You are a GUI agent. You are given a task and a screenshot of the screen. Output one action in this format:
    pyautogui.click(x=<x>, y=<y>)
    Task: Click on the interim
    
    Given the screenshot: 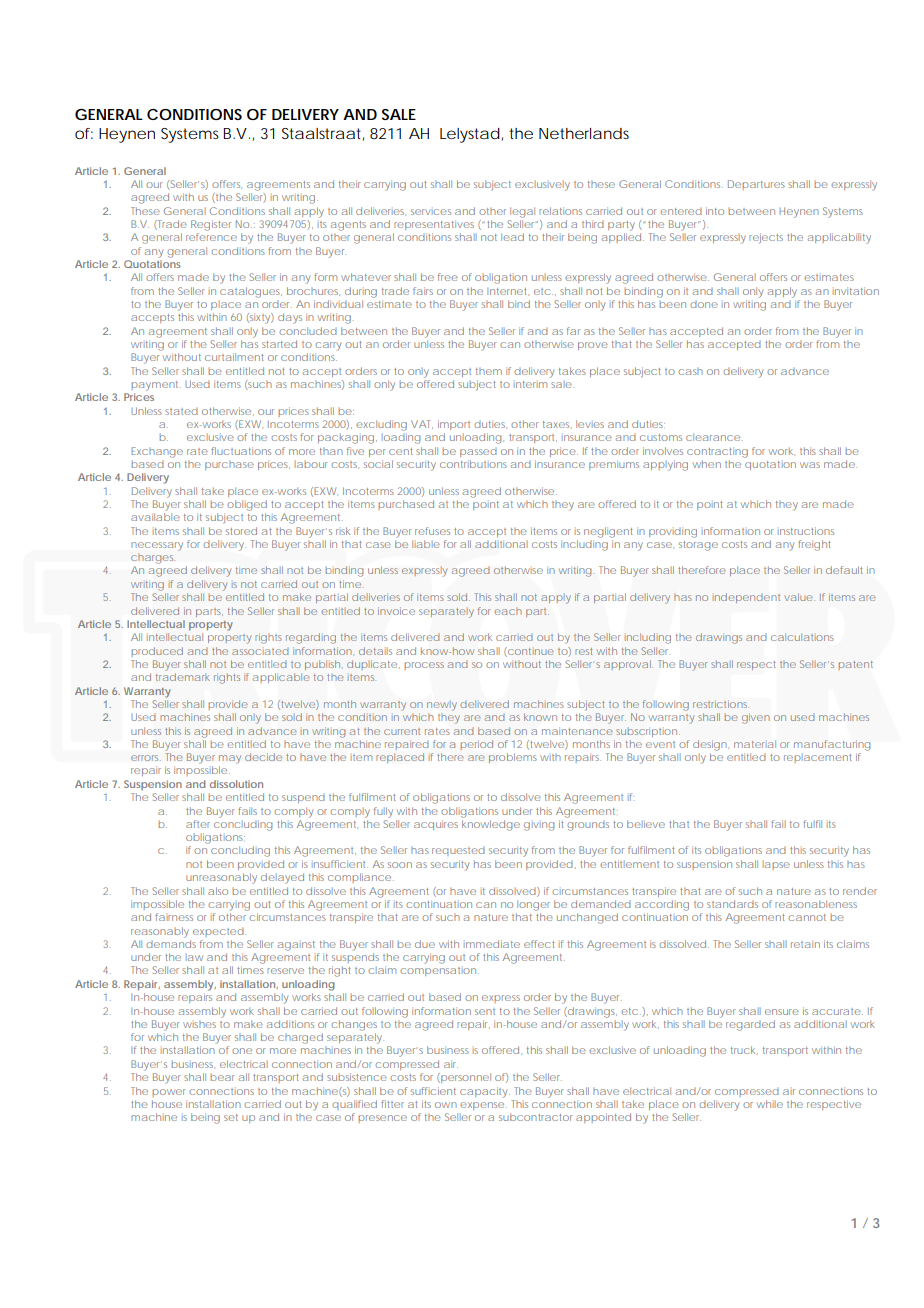 What is the action you would take?
    pyautogui.click(x=530, y=384)
